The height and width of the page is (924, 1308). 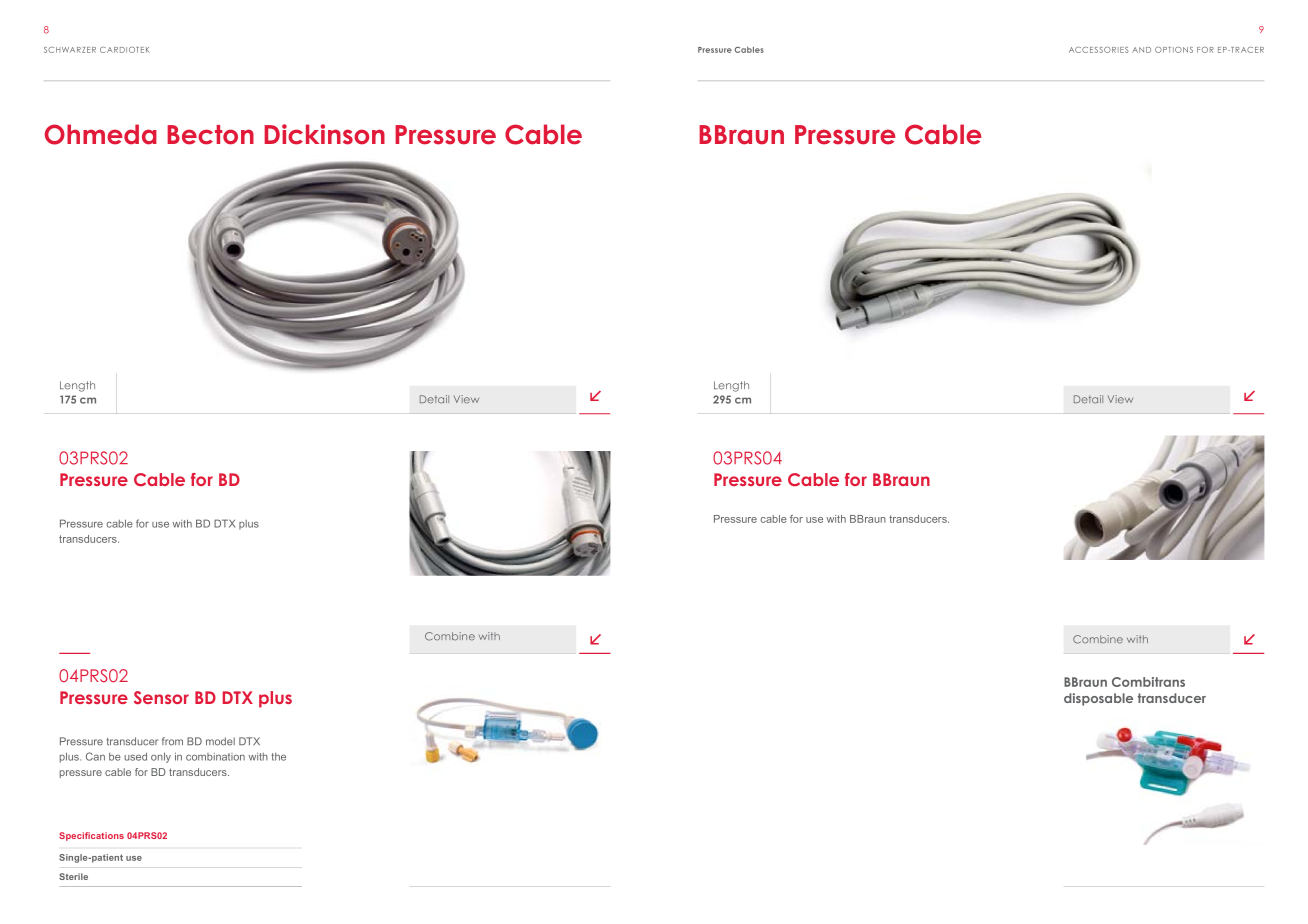 I want to click on disposable, so click(x=1098, y=699).
